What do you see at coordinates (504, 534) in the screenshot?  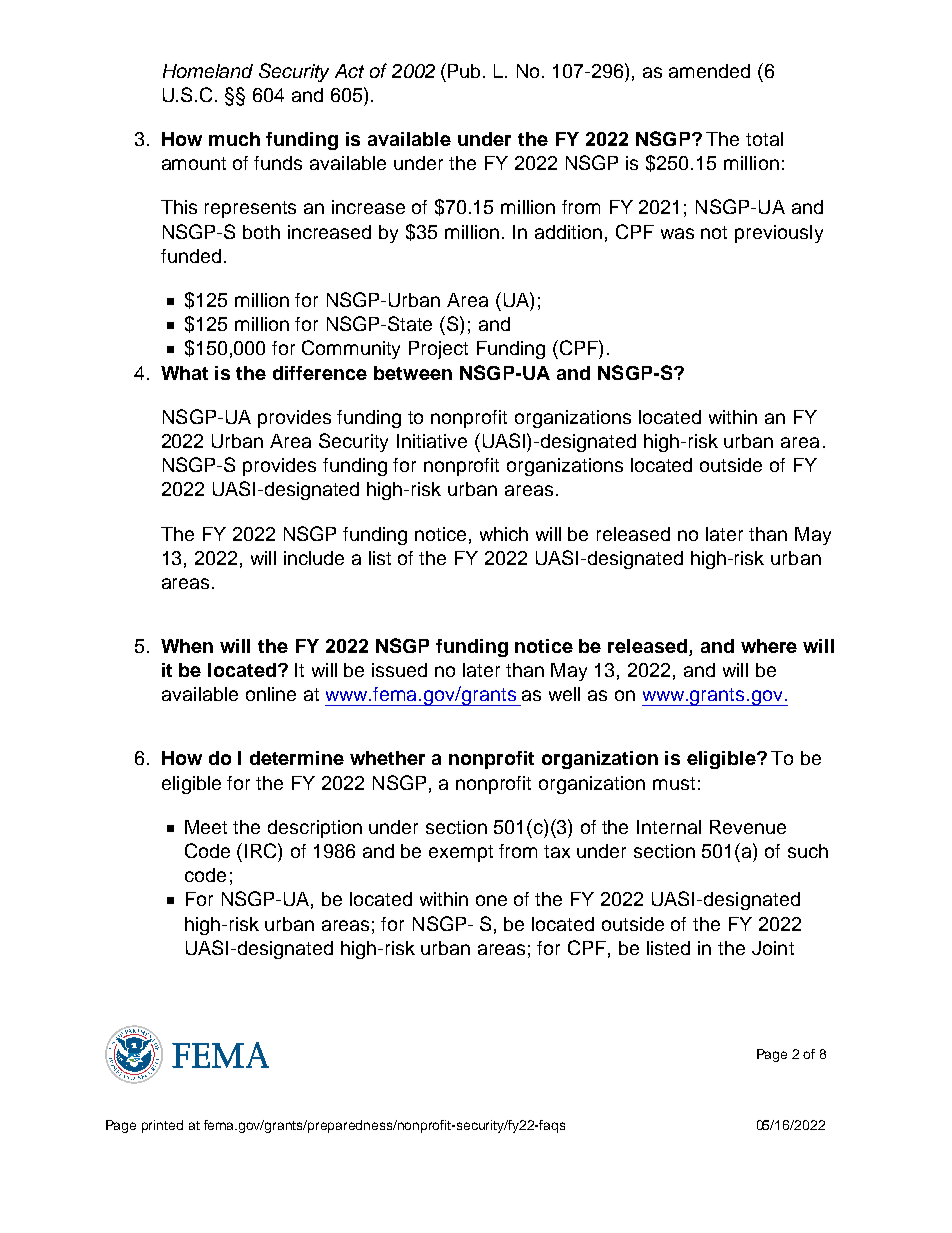 I see `which` at bounding box center [504, 534].
